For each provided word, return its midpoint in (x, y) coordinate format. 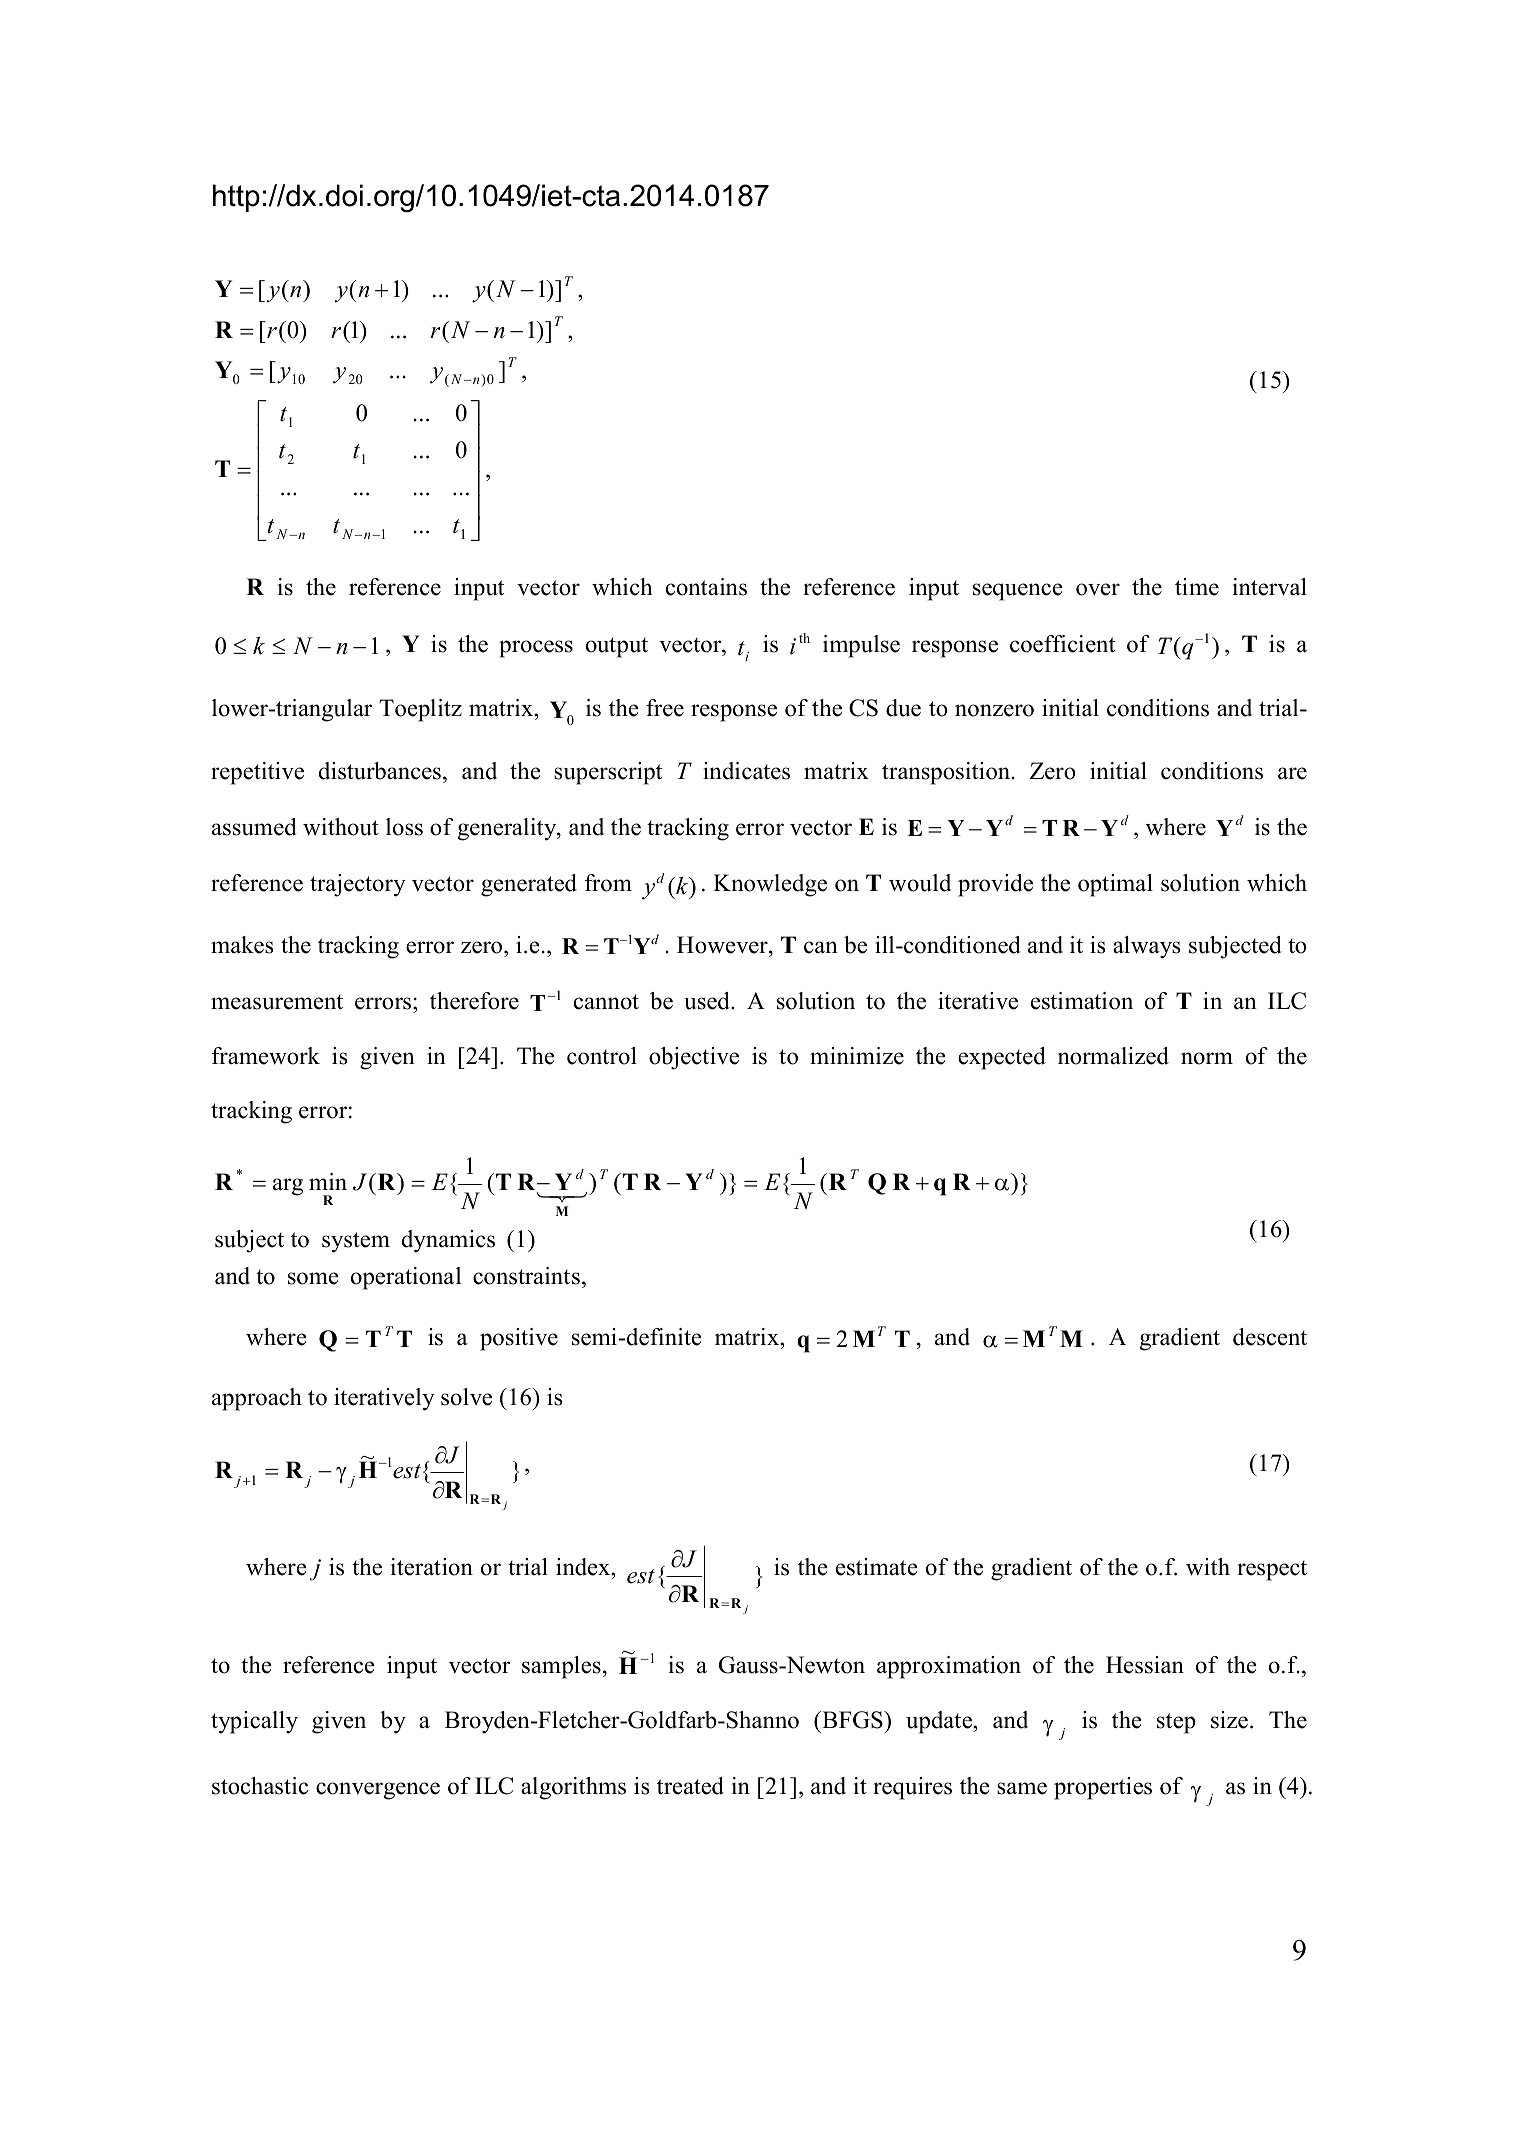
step (1176, 1723)
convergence (378, 1791)
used (708, 1001)
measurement (277, 1002)
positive (519, 1339)
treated (690, 1786)
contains (706, 587)
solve (466, 1397)
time (1197, 587)
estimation (1082, 1001)
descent (1270, 1337)
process (536, 649)
